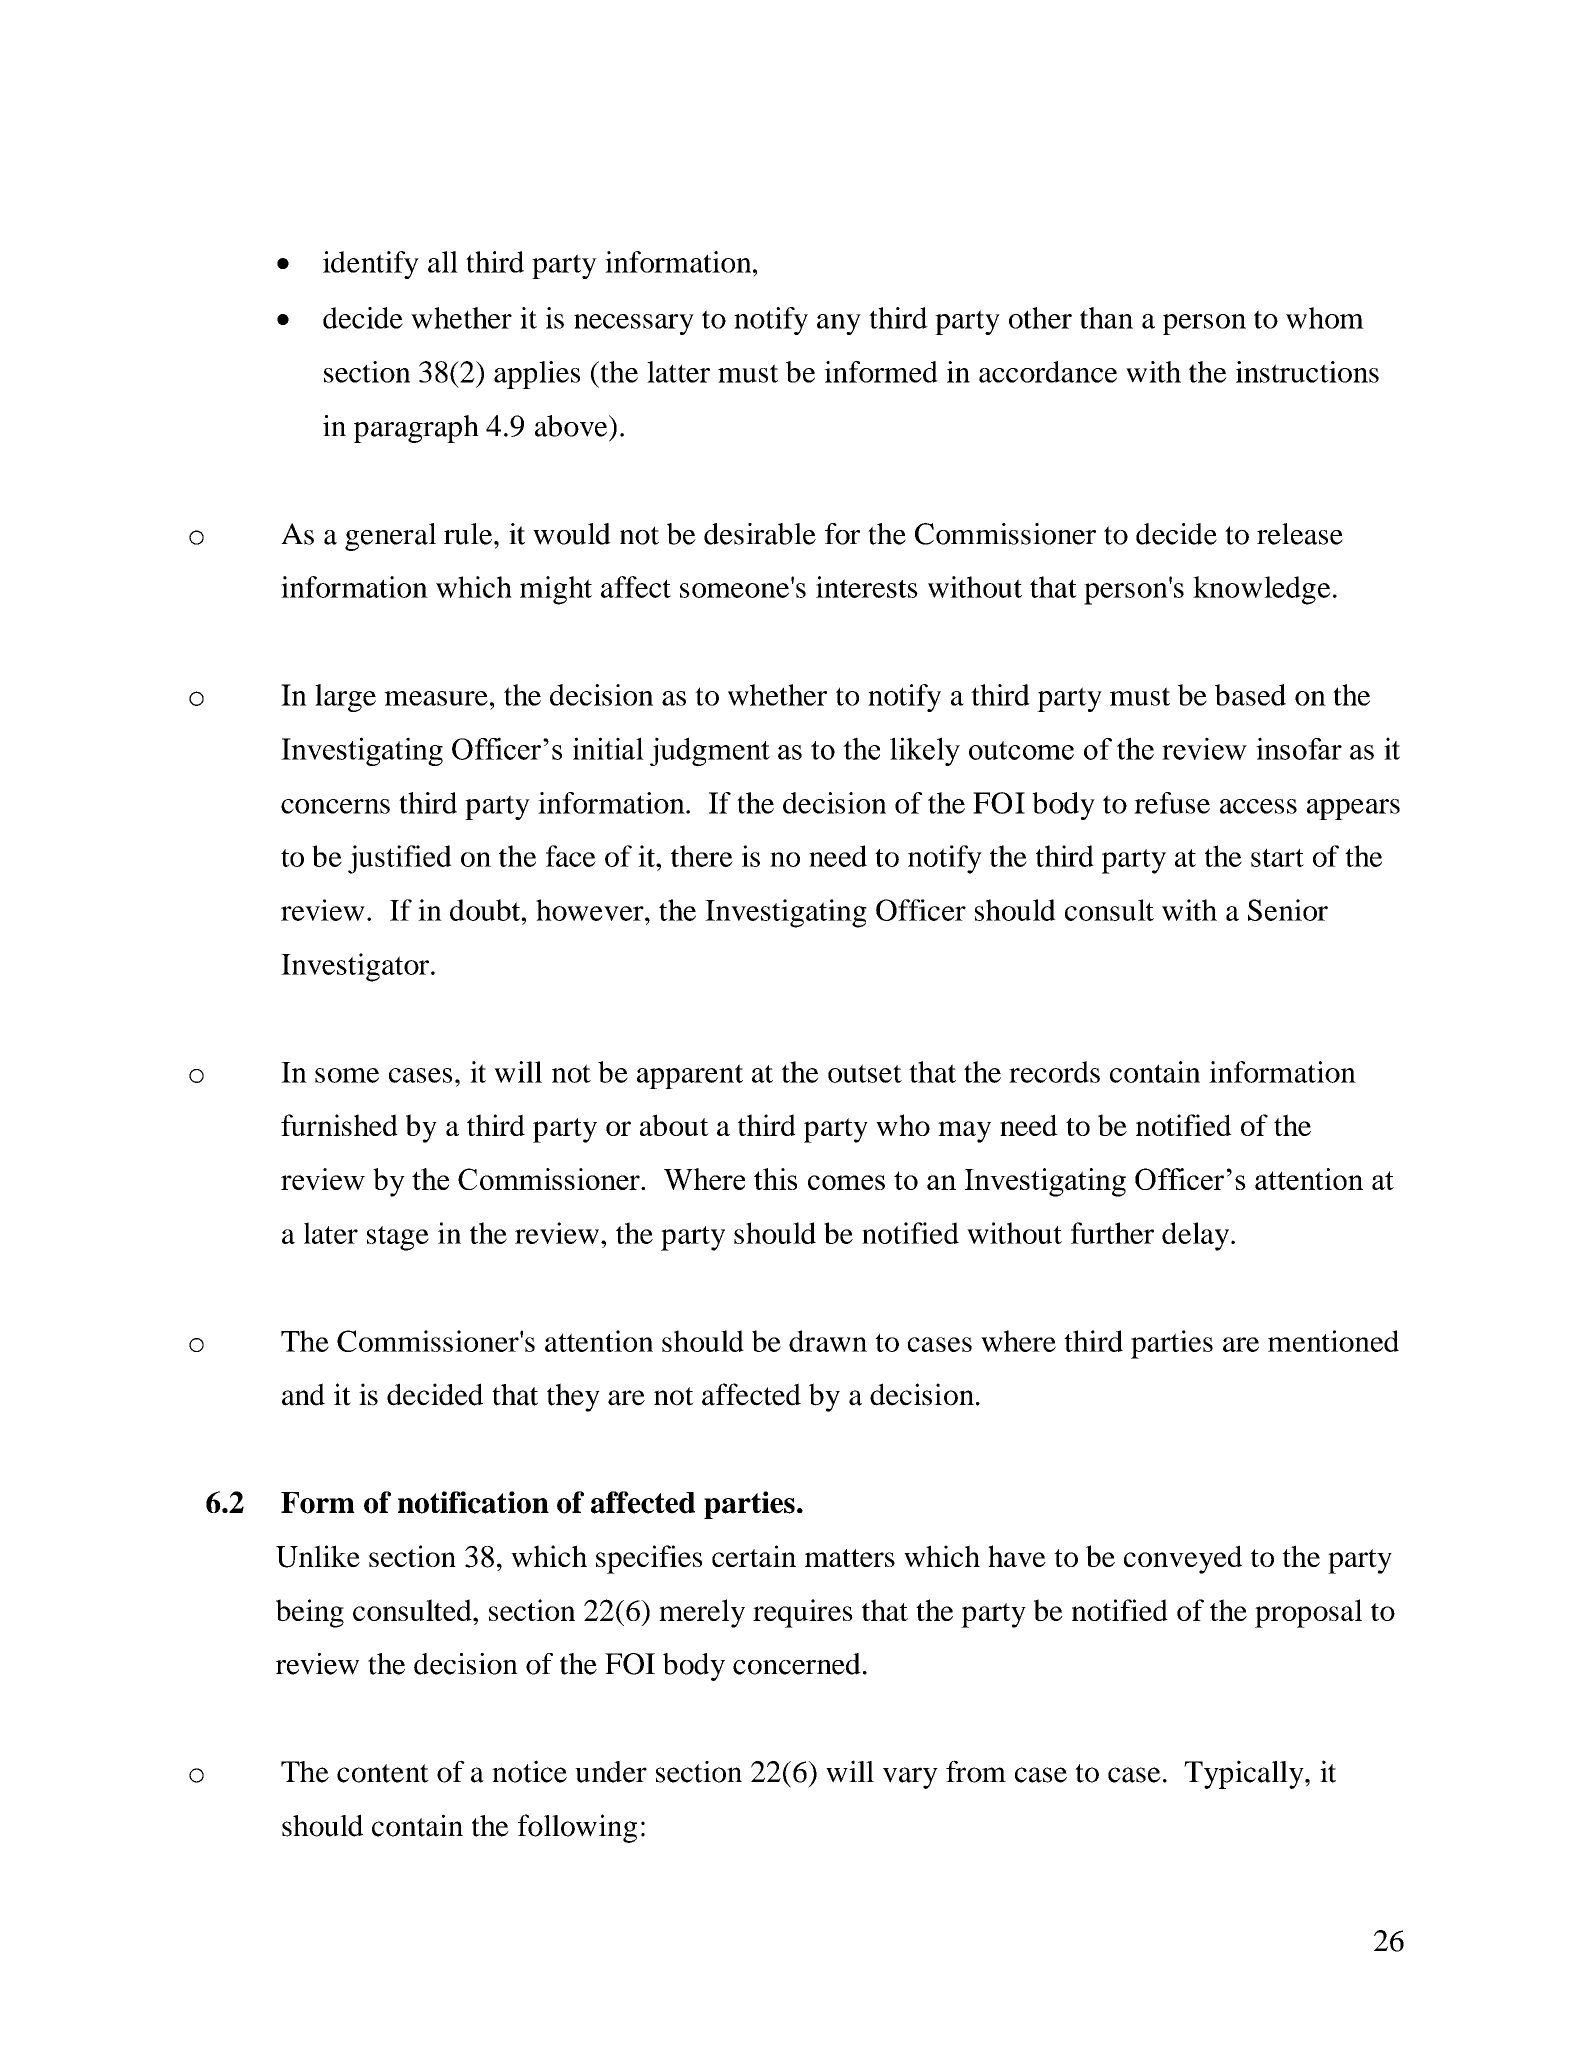  I want to click on drawn, so click(828, 1341).
